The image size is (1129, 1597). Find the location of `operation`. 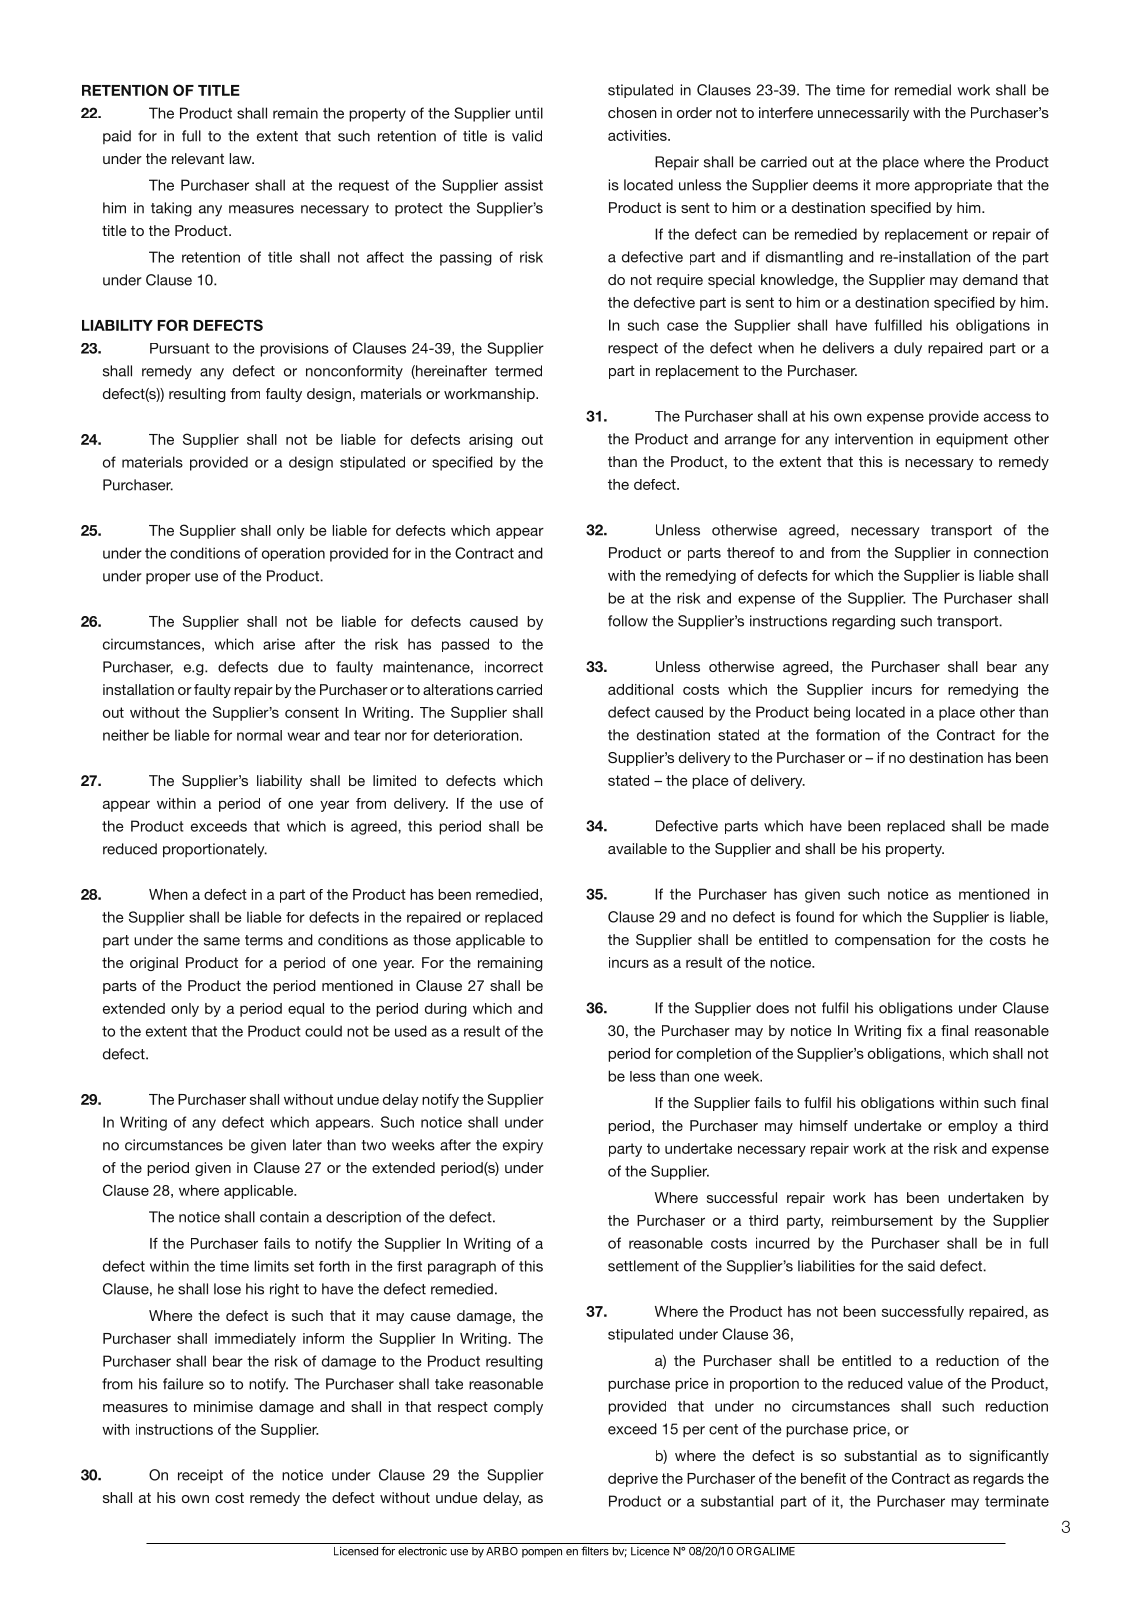

operation is located at coordinates (293, 554).
